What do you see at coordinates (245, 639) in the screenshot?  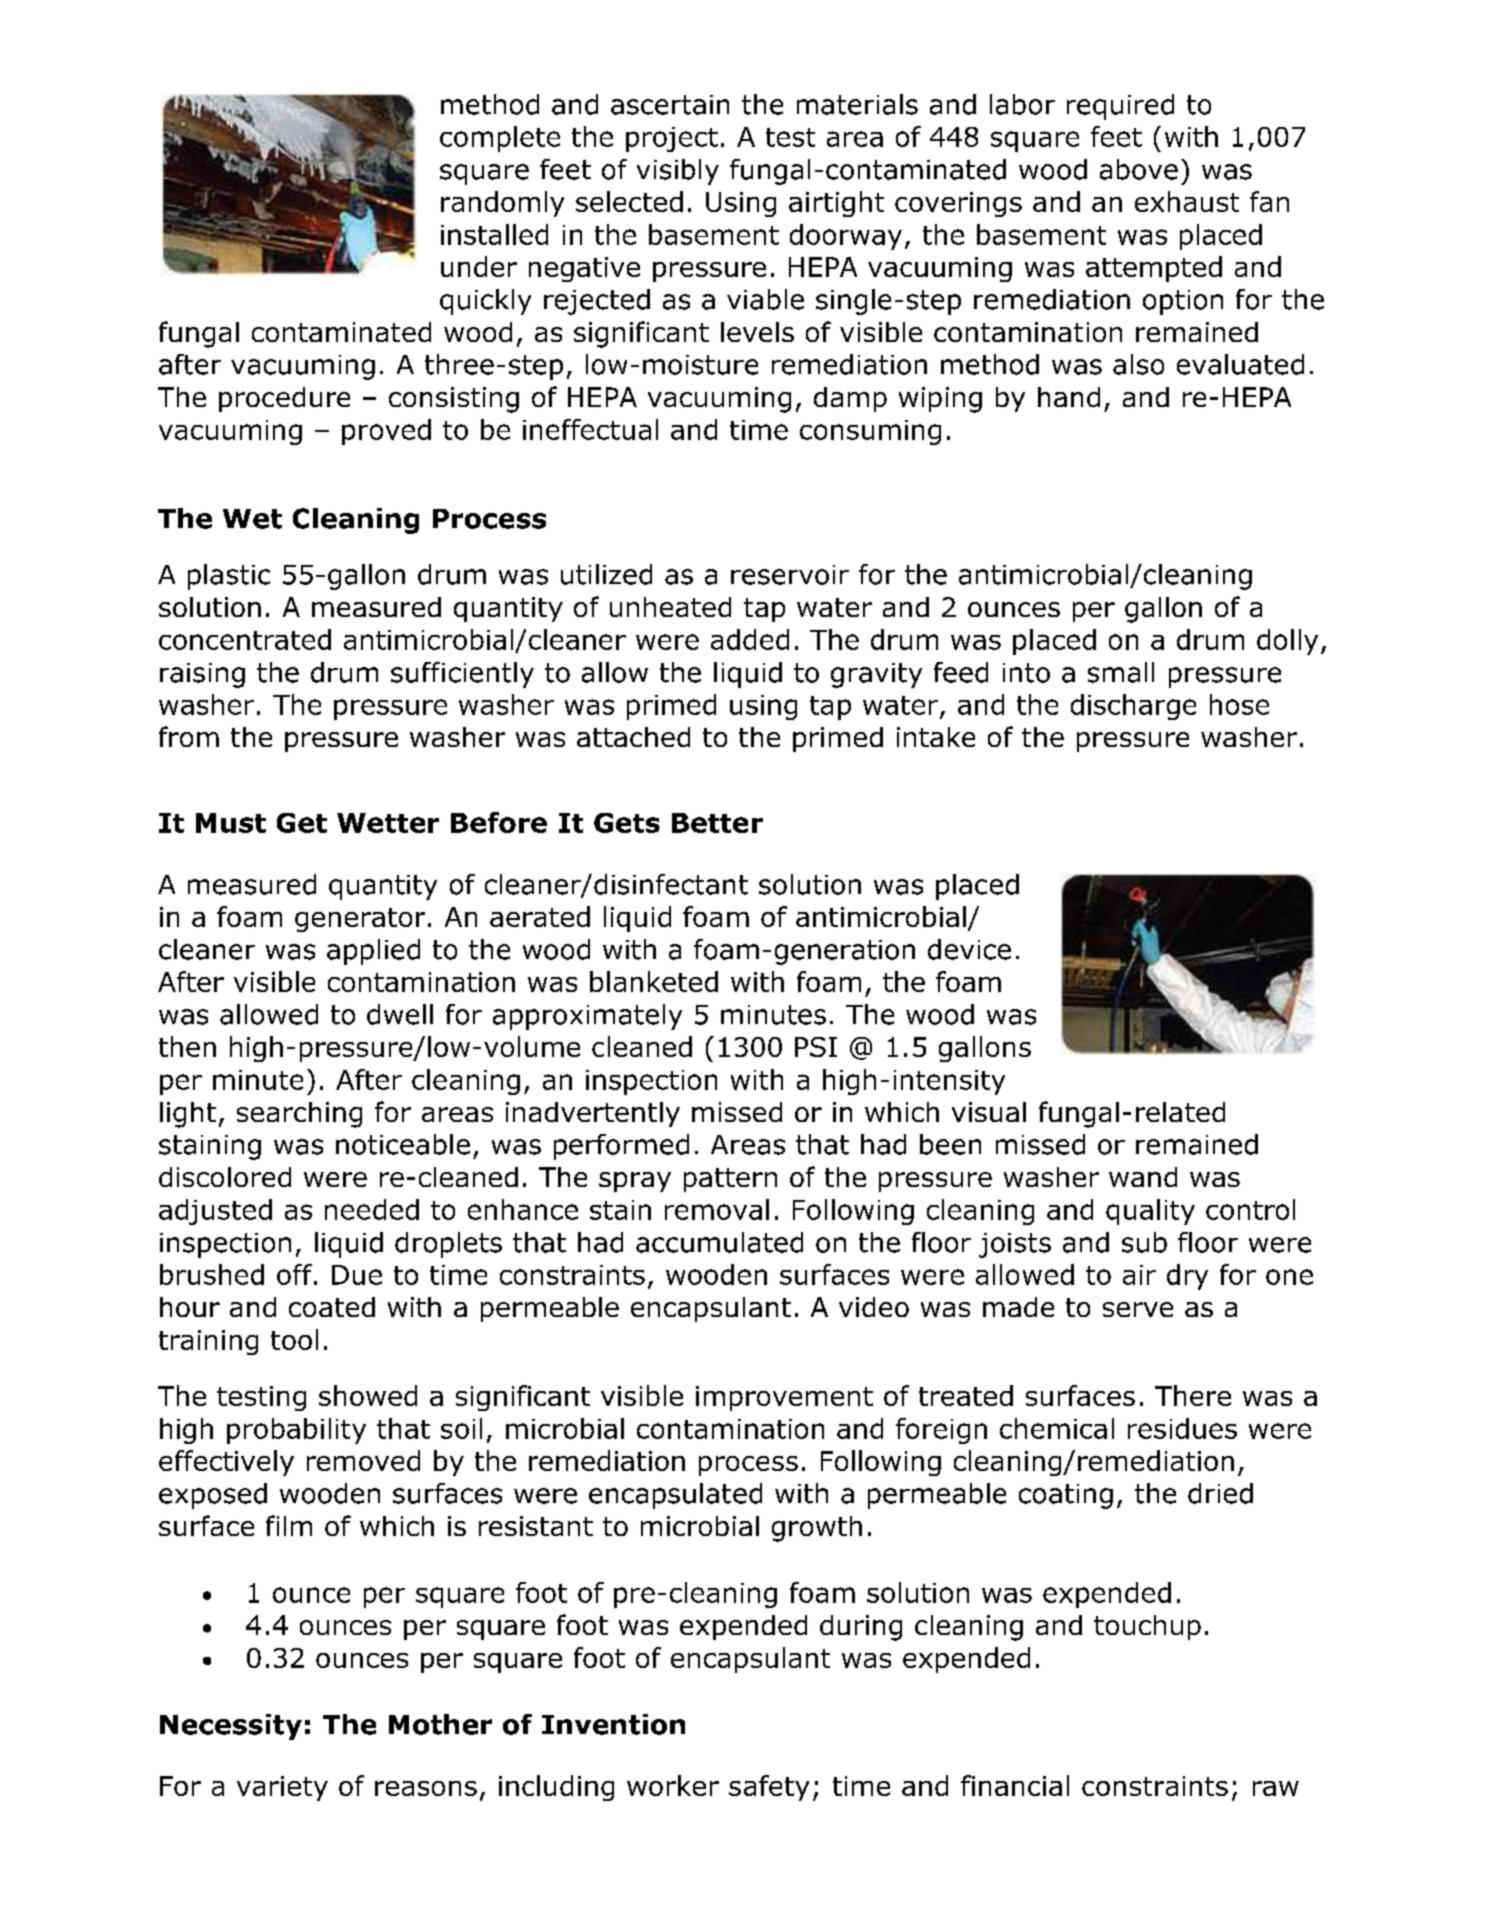 I see `concentrated` at bounding box center [245, 639].
